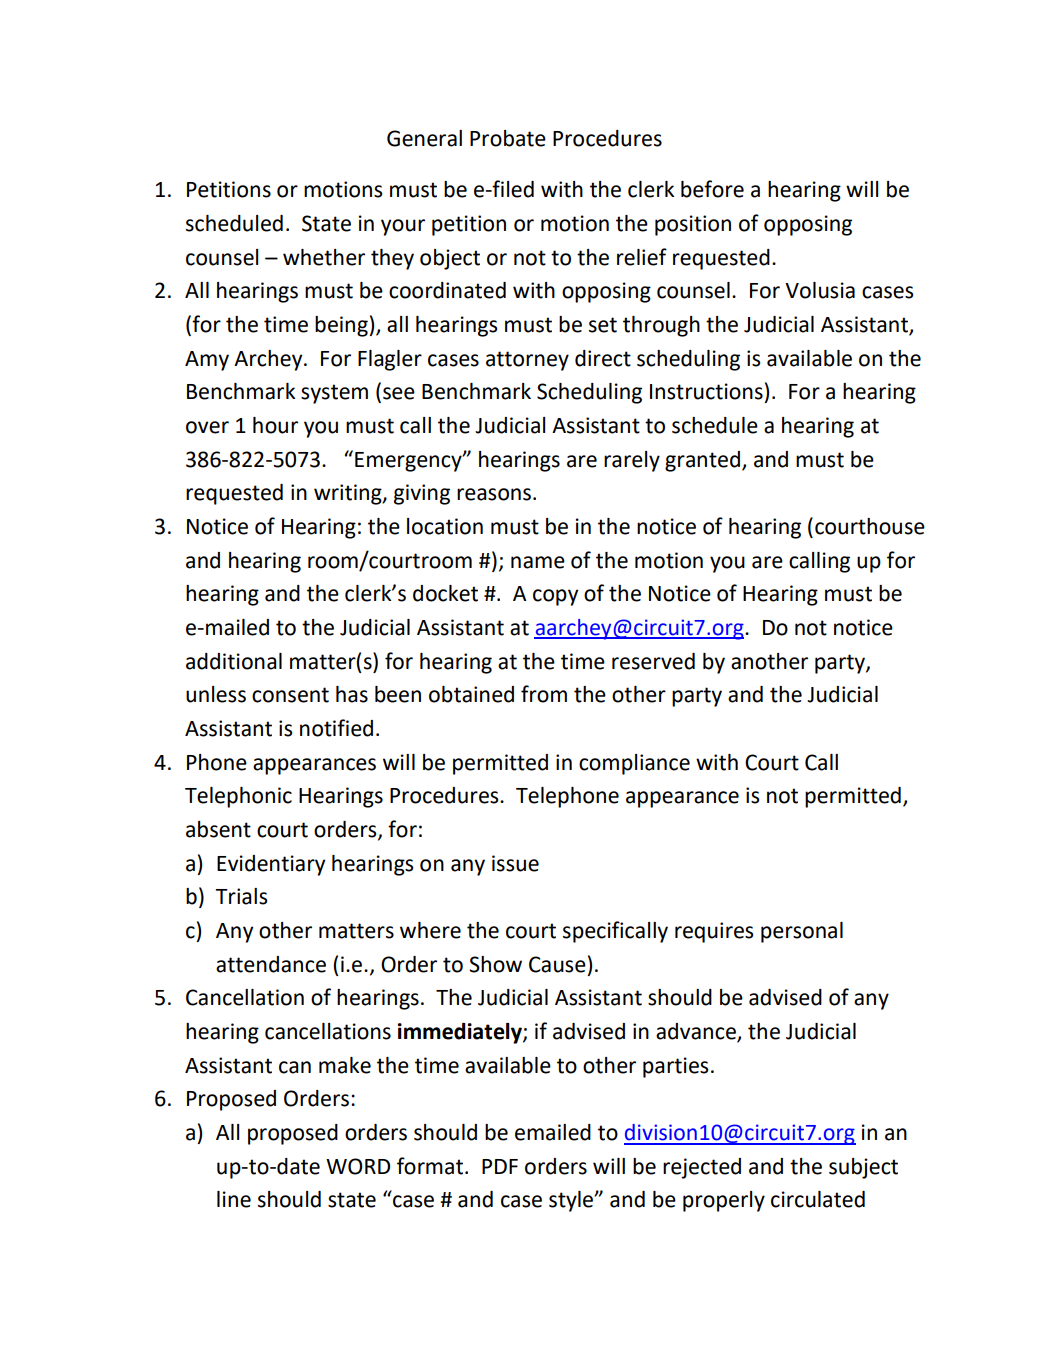  I want to click on line, so click(234, 1199).
